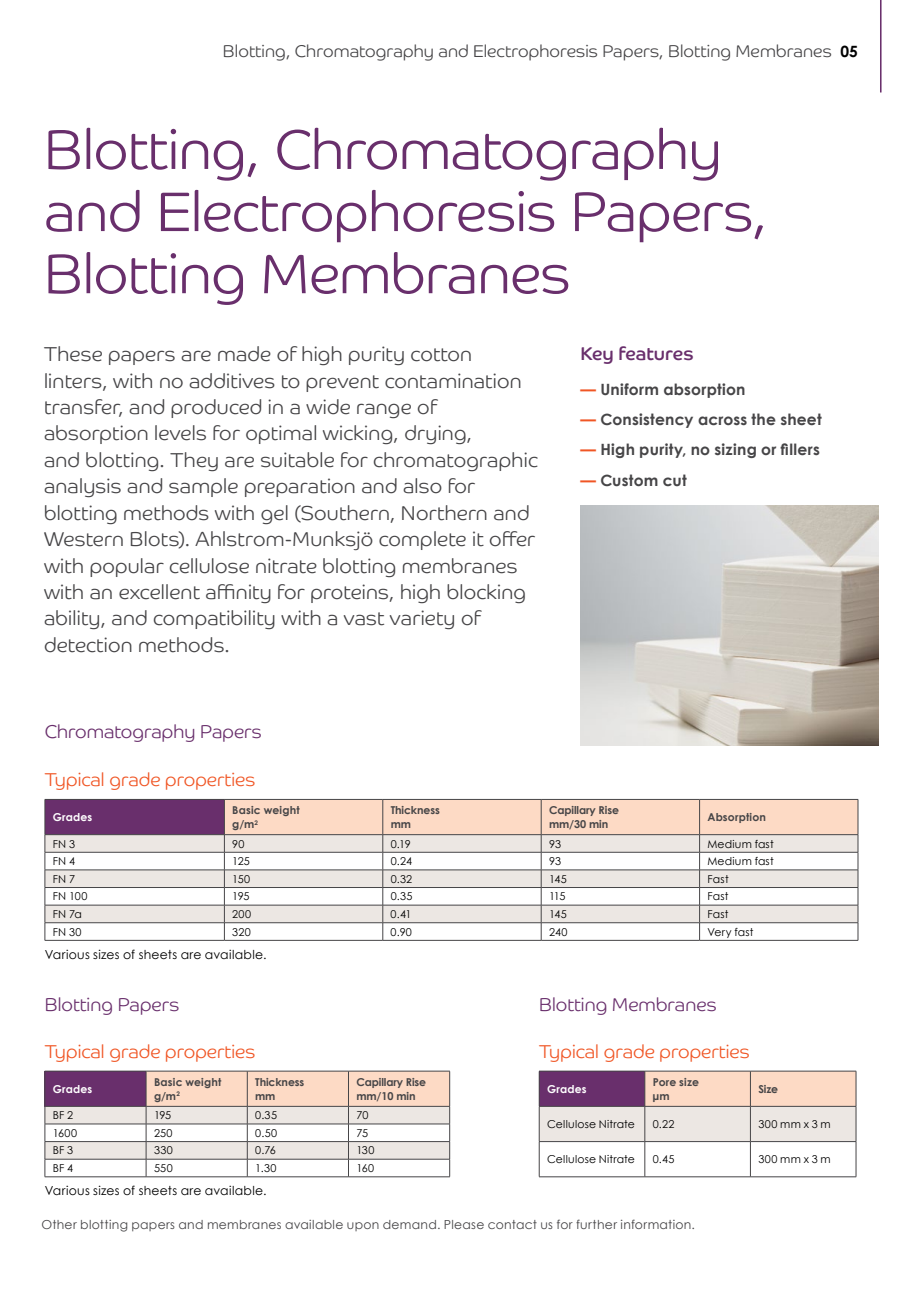  What do you see at coordinates (88, 645) in the screenshot?
I see `detection` at bounding box center [88, 645].
